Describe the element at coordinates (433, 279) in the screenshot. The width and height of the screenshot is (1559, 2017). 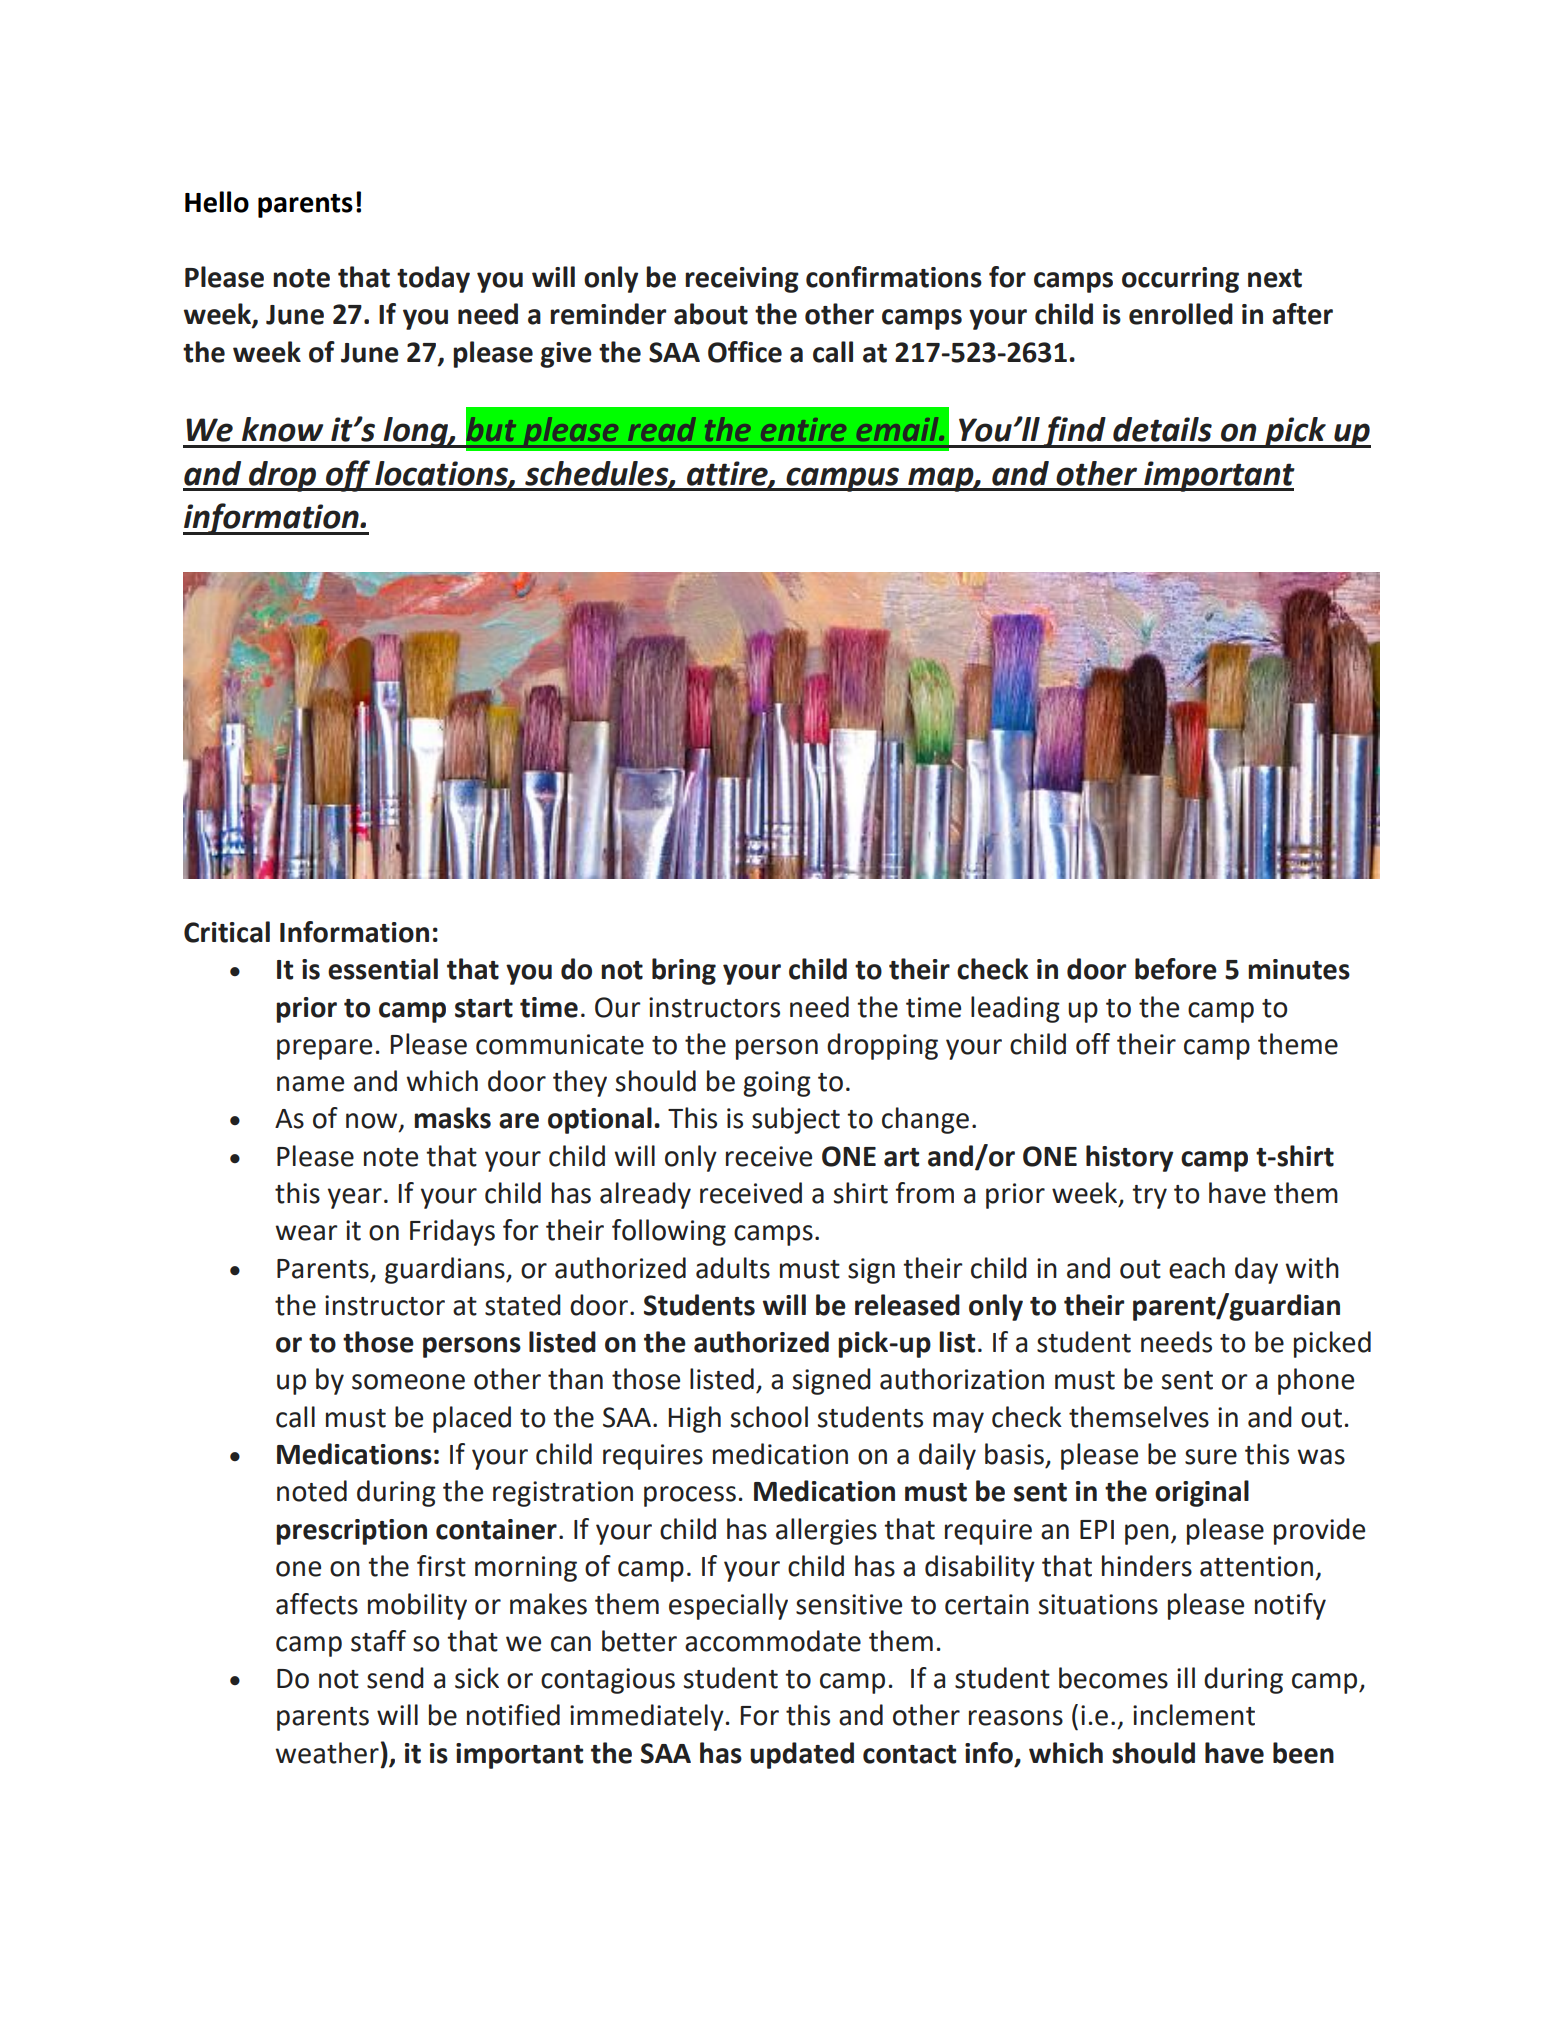
I see `today` at that location.
